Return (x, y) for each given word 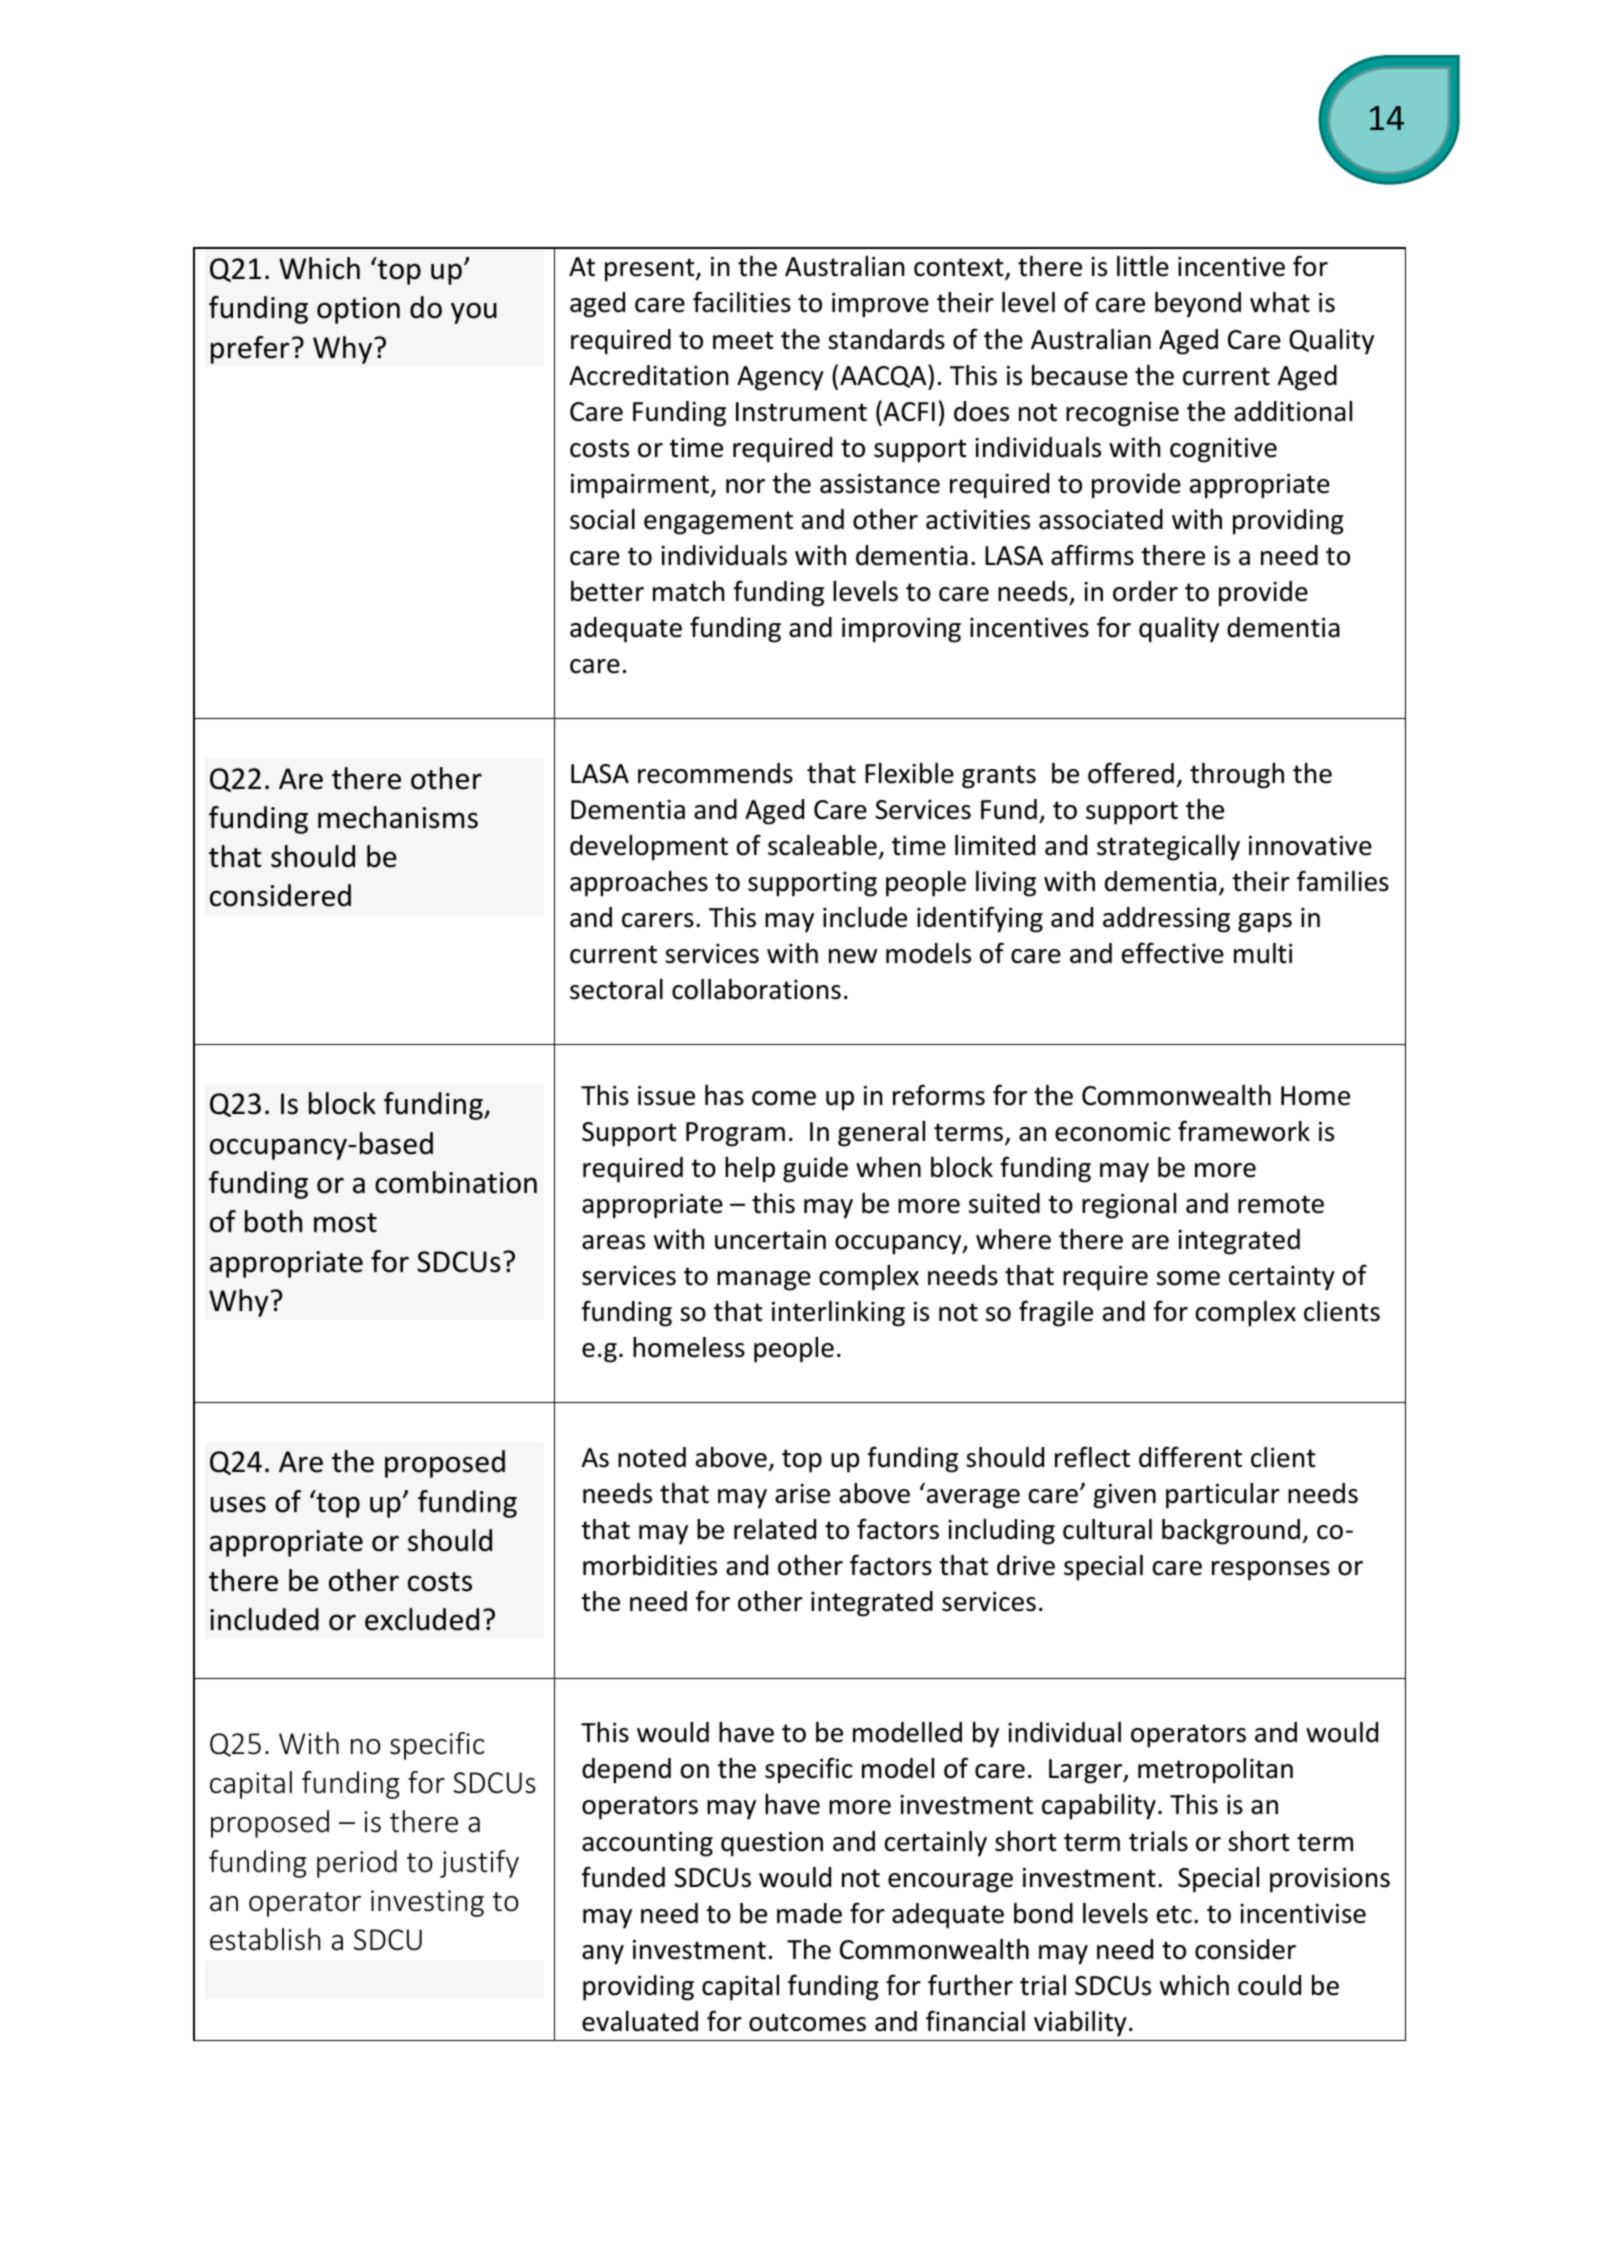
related (775, 1529)
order (1145, 591)
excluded (422, 1619)
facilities (742, 302)
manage (764, 1281)
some (1188, 1278)
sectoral (616, 989)
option (358, 310)
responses (1271, 1571)
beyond (1198, 305)
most (345, 1223)
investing (427, 1903)
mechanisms (398, 817)
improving (901, 630)
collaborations (756, 989)
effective (1173, 953)
